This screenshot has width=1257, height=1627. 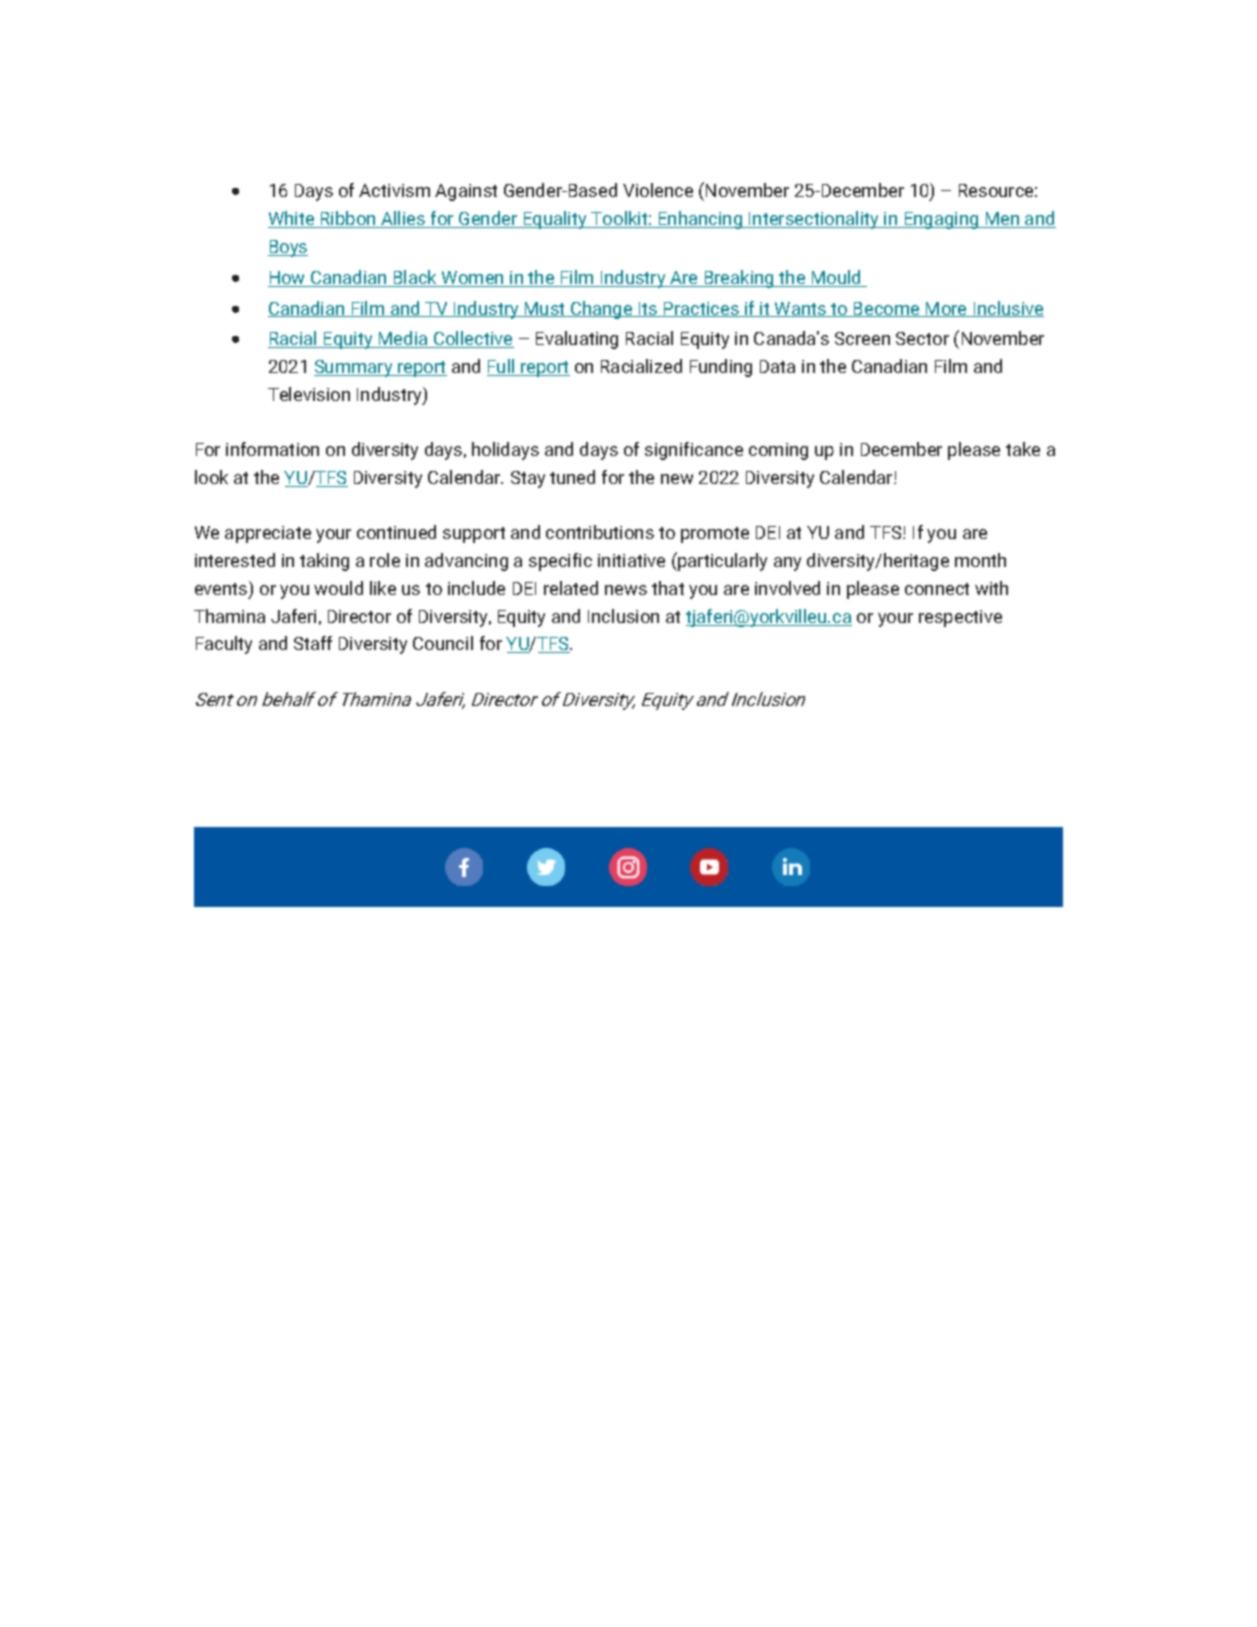 What do you see at coordinates (292, 219) in the screenshot?
I see `White` at bounding box center [292, 219].
